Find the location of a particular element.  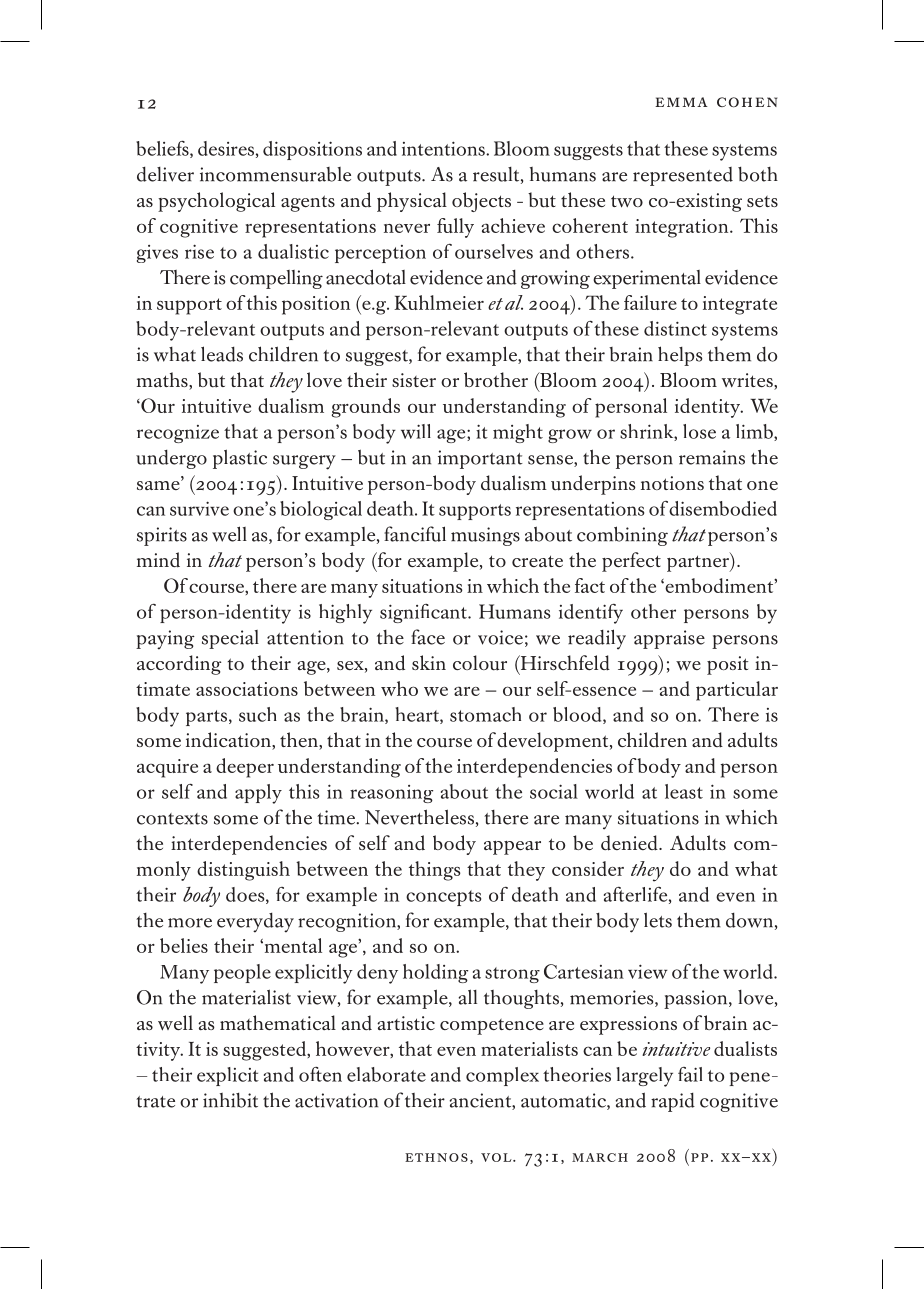

stomach is located at coordinates (485, 714).
